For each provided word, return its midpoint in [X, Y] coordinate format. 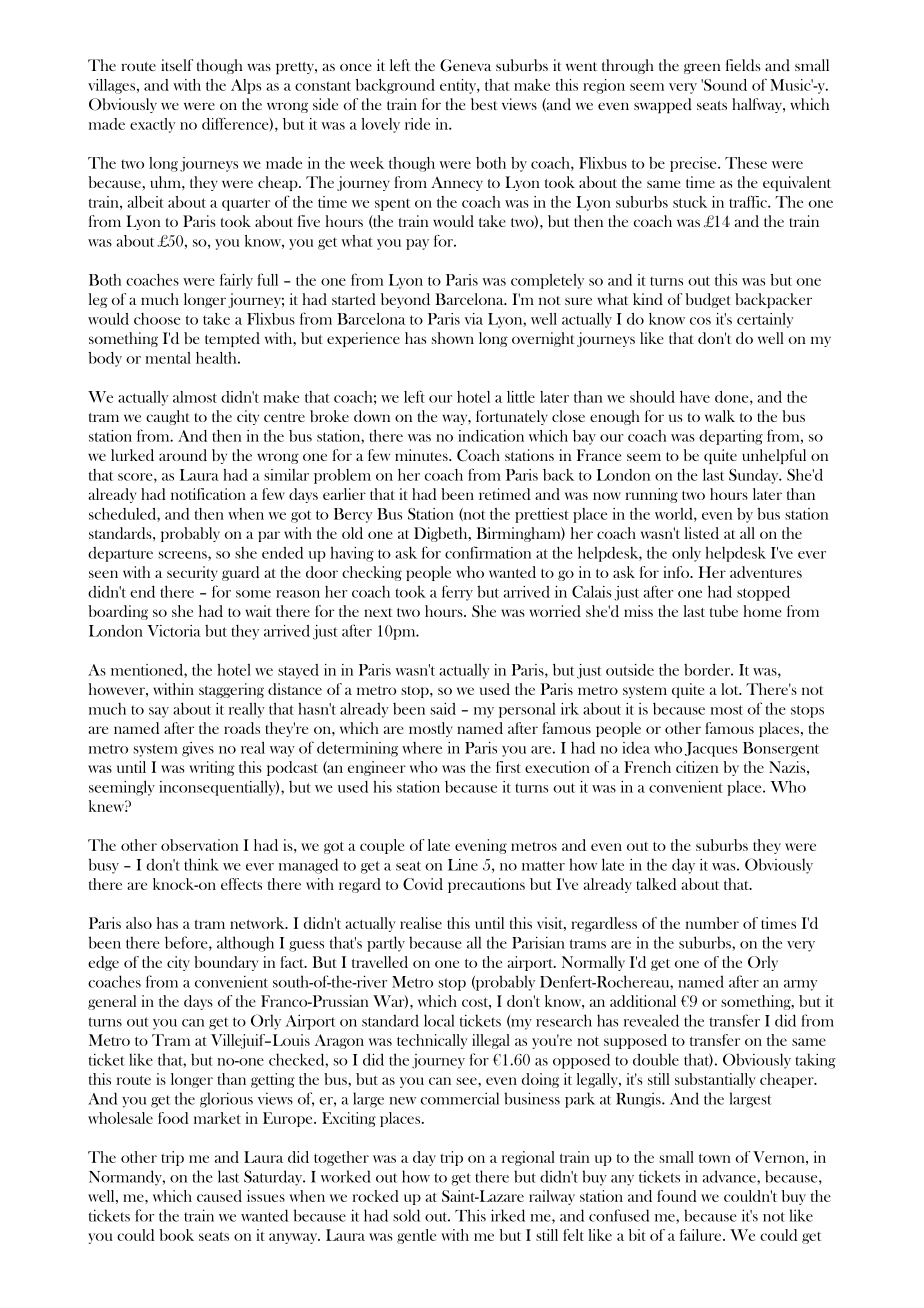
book [176, 1235]
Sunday [755, 476]
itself [177, 65]
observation [199, 845]
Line [463, 864]
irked [508, 1215]
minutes [422, 455]
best [484, 104]
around [183, 455]
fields [743, 65]
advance [730, 1177]
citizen [697, 767]
